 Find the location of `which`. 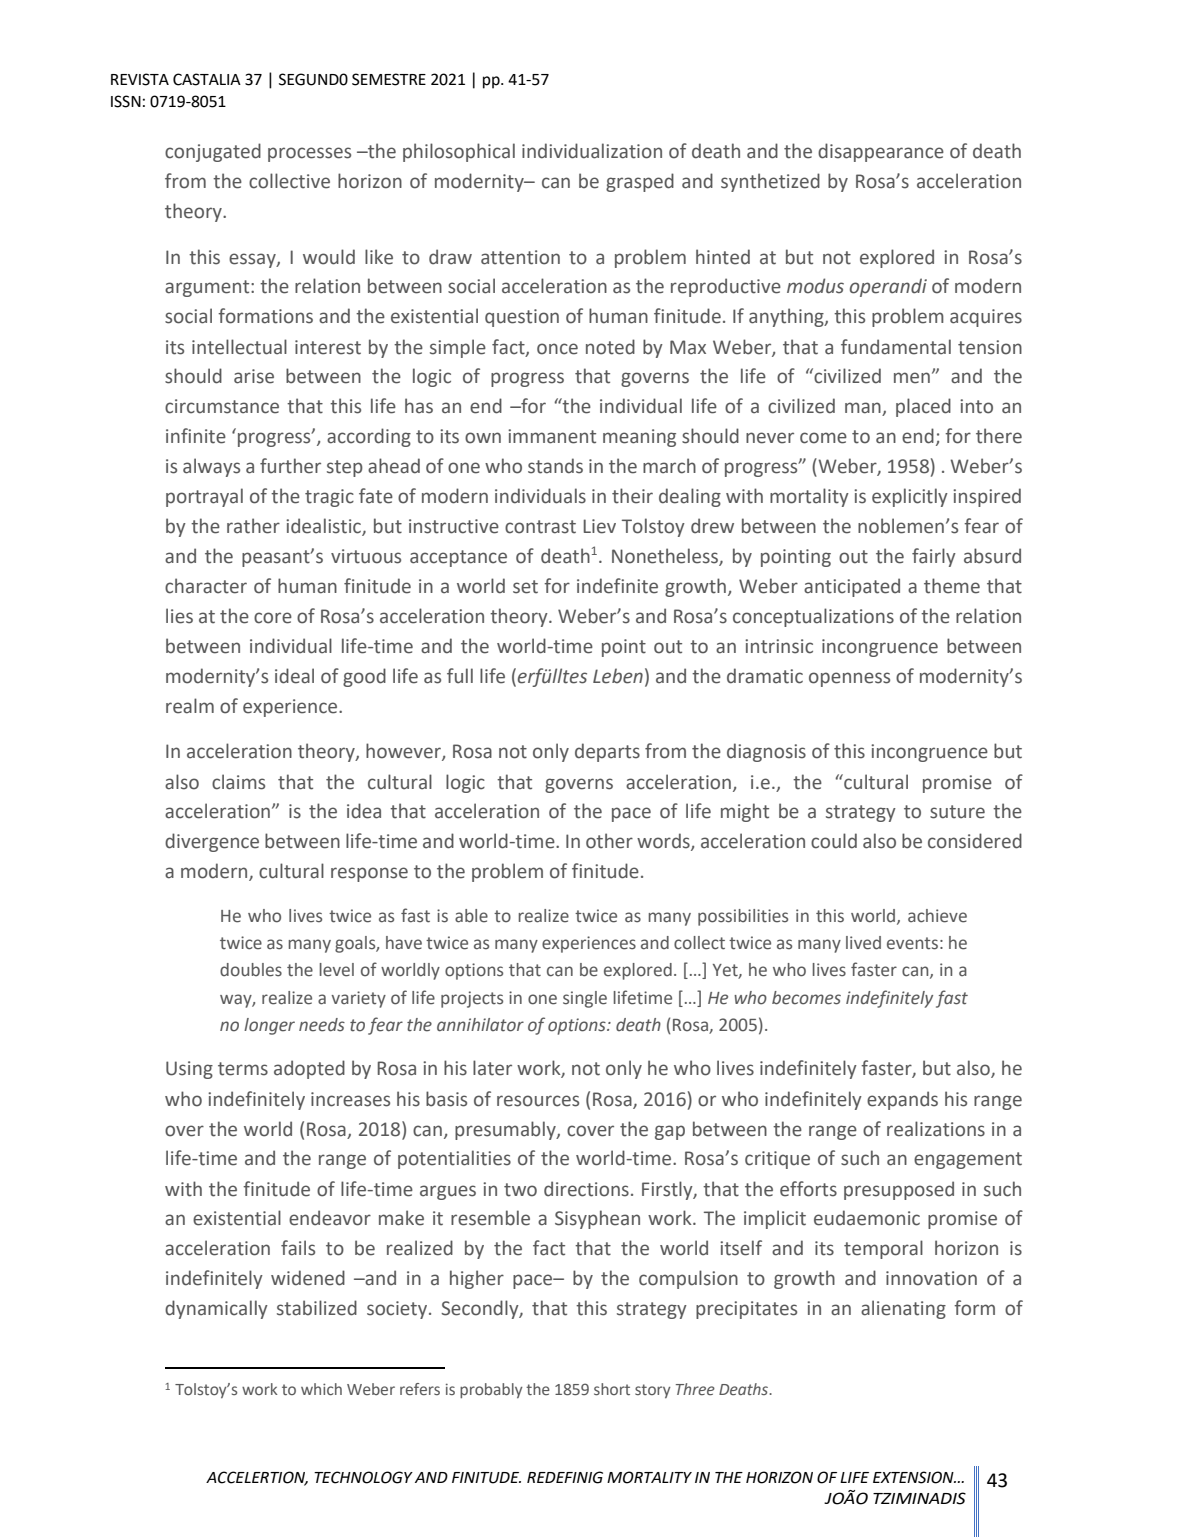

which is located at coordinates (321, 1389).
